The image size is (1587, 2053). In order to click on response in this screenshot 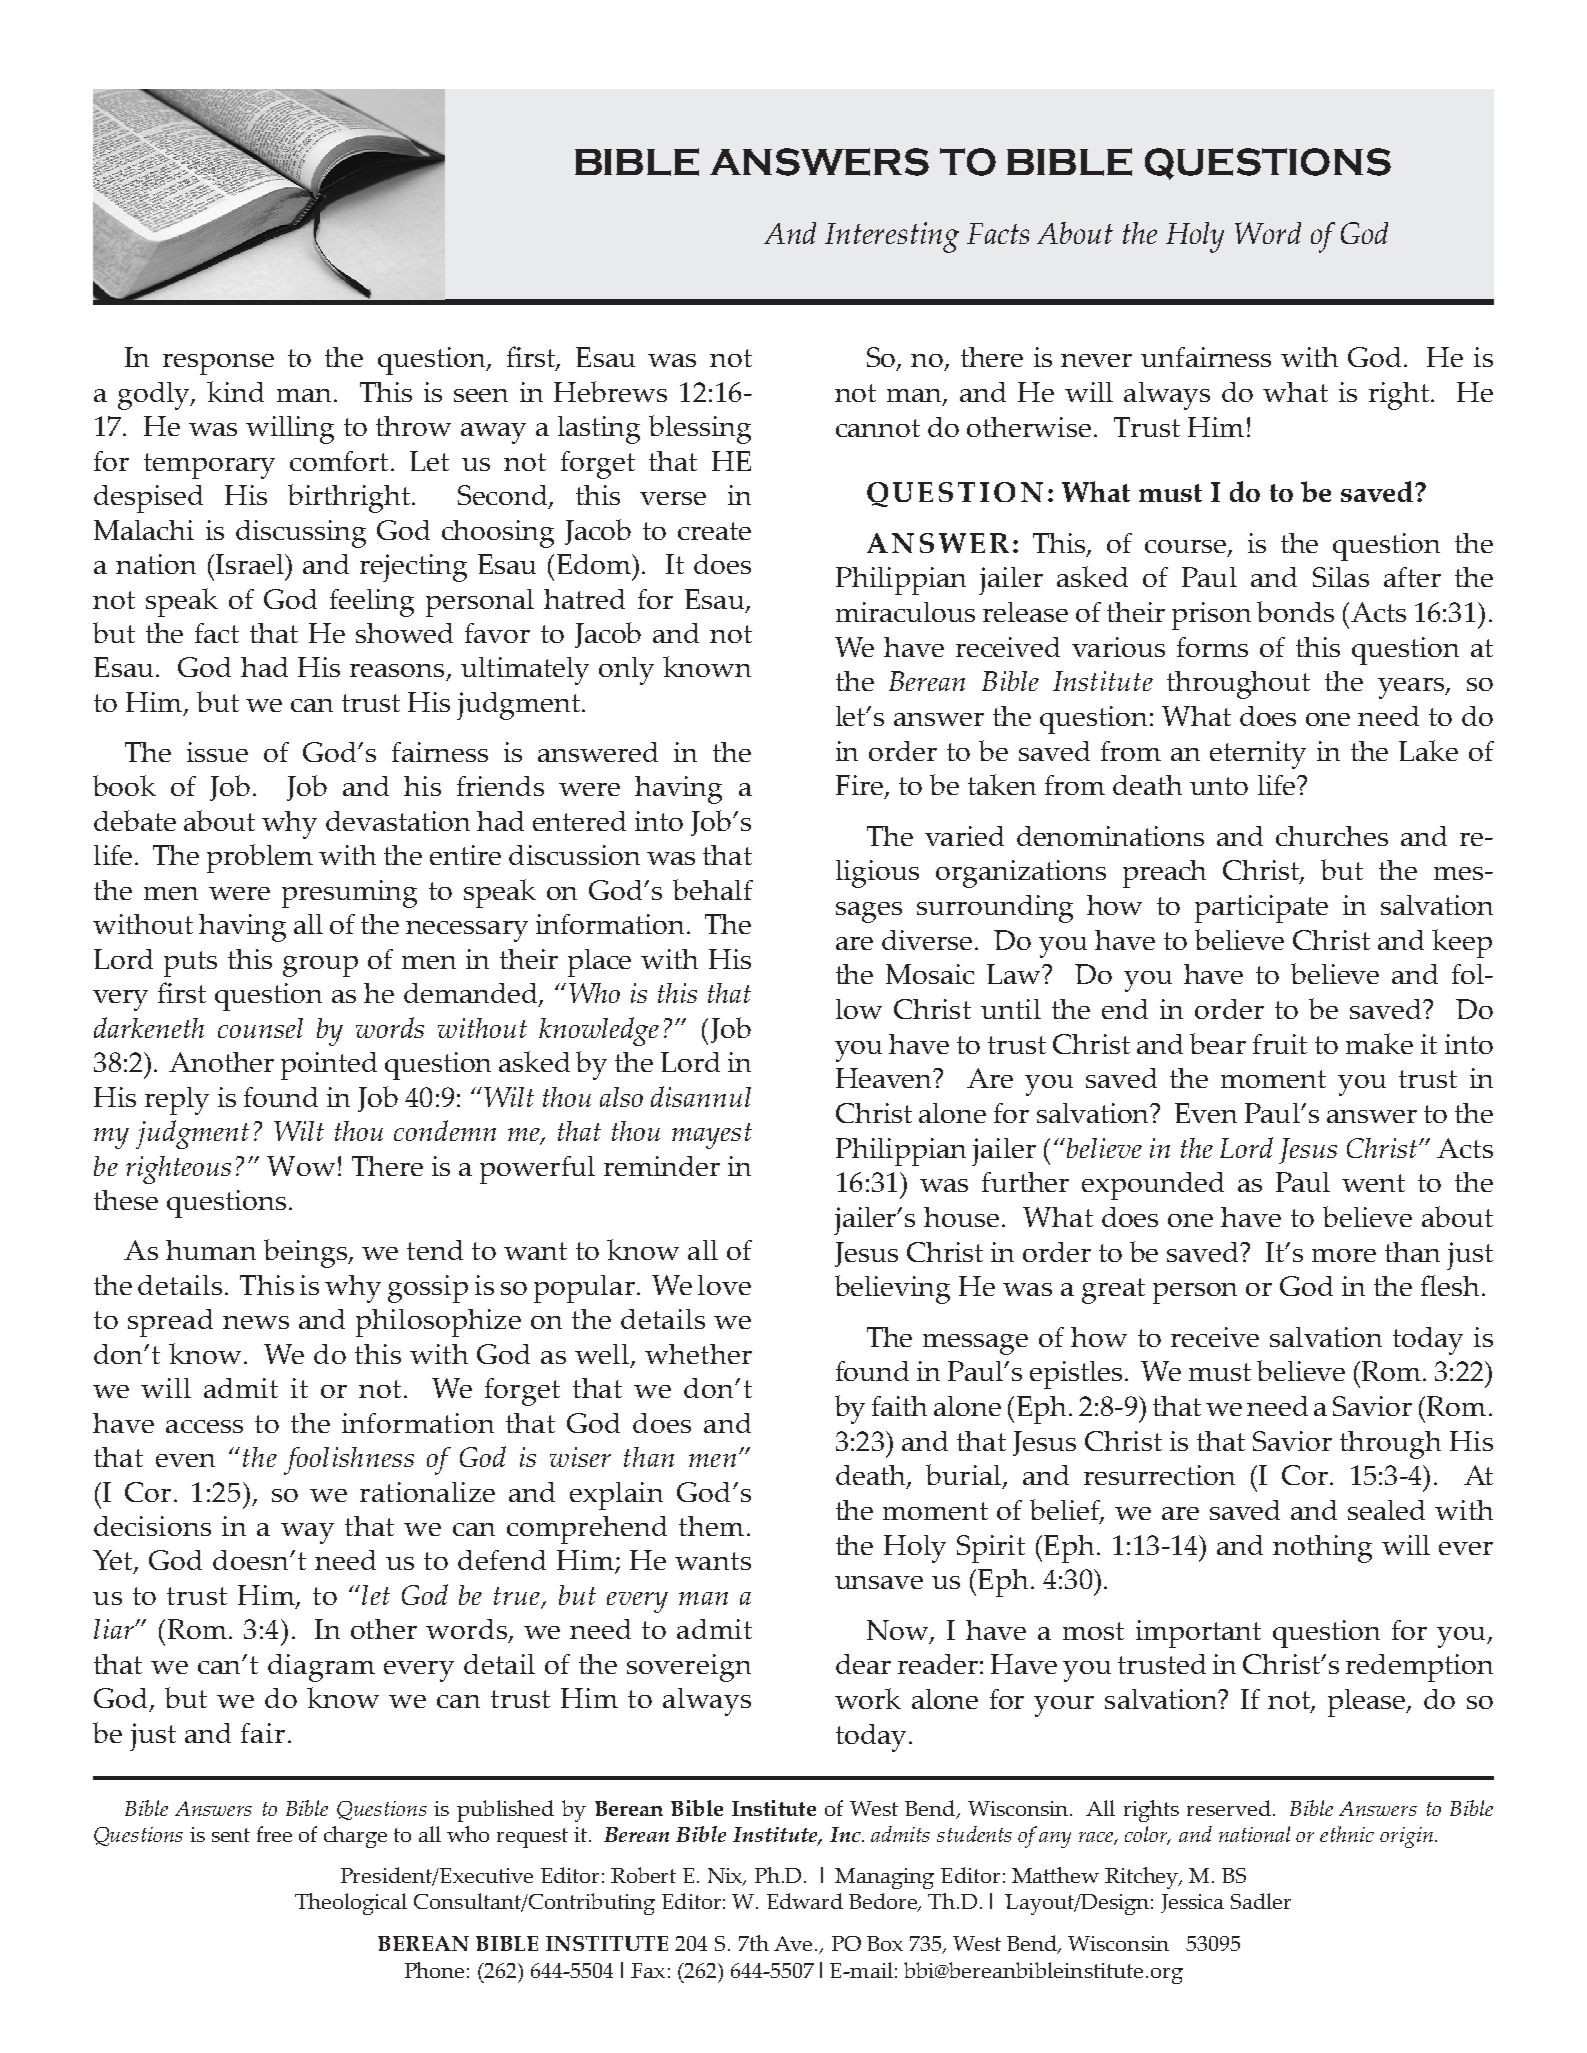, I will do `click(218, 364)`.
